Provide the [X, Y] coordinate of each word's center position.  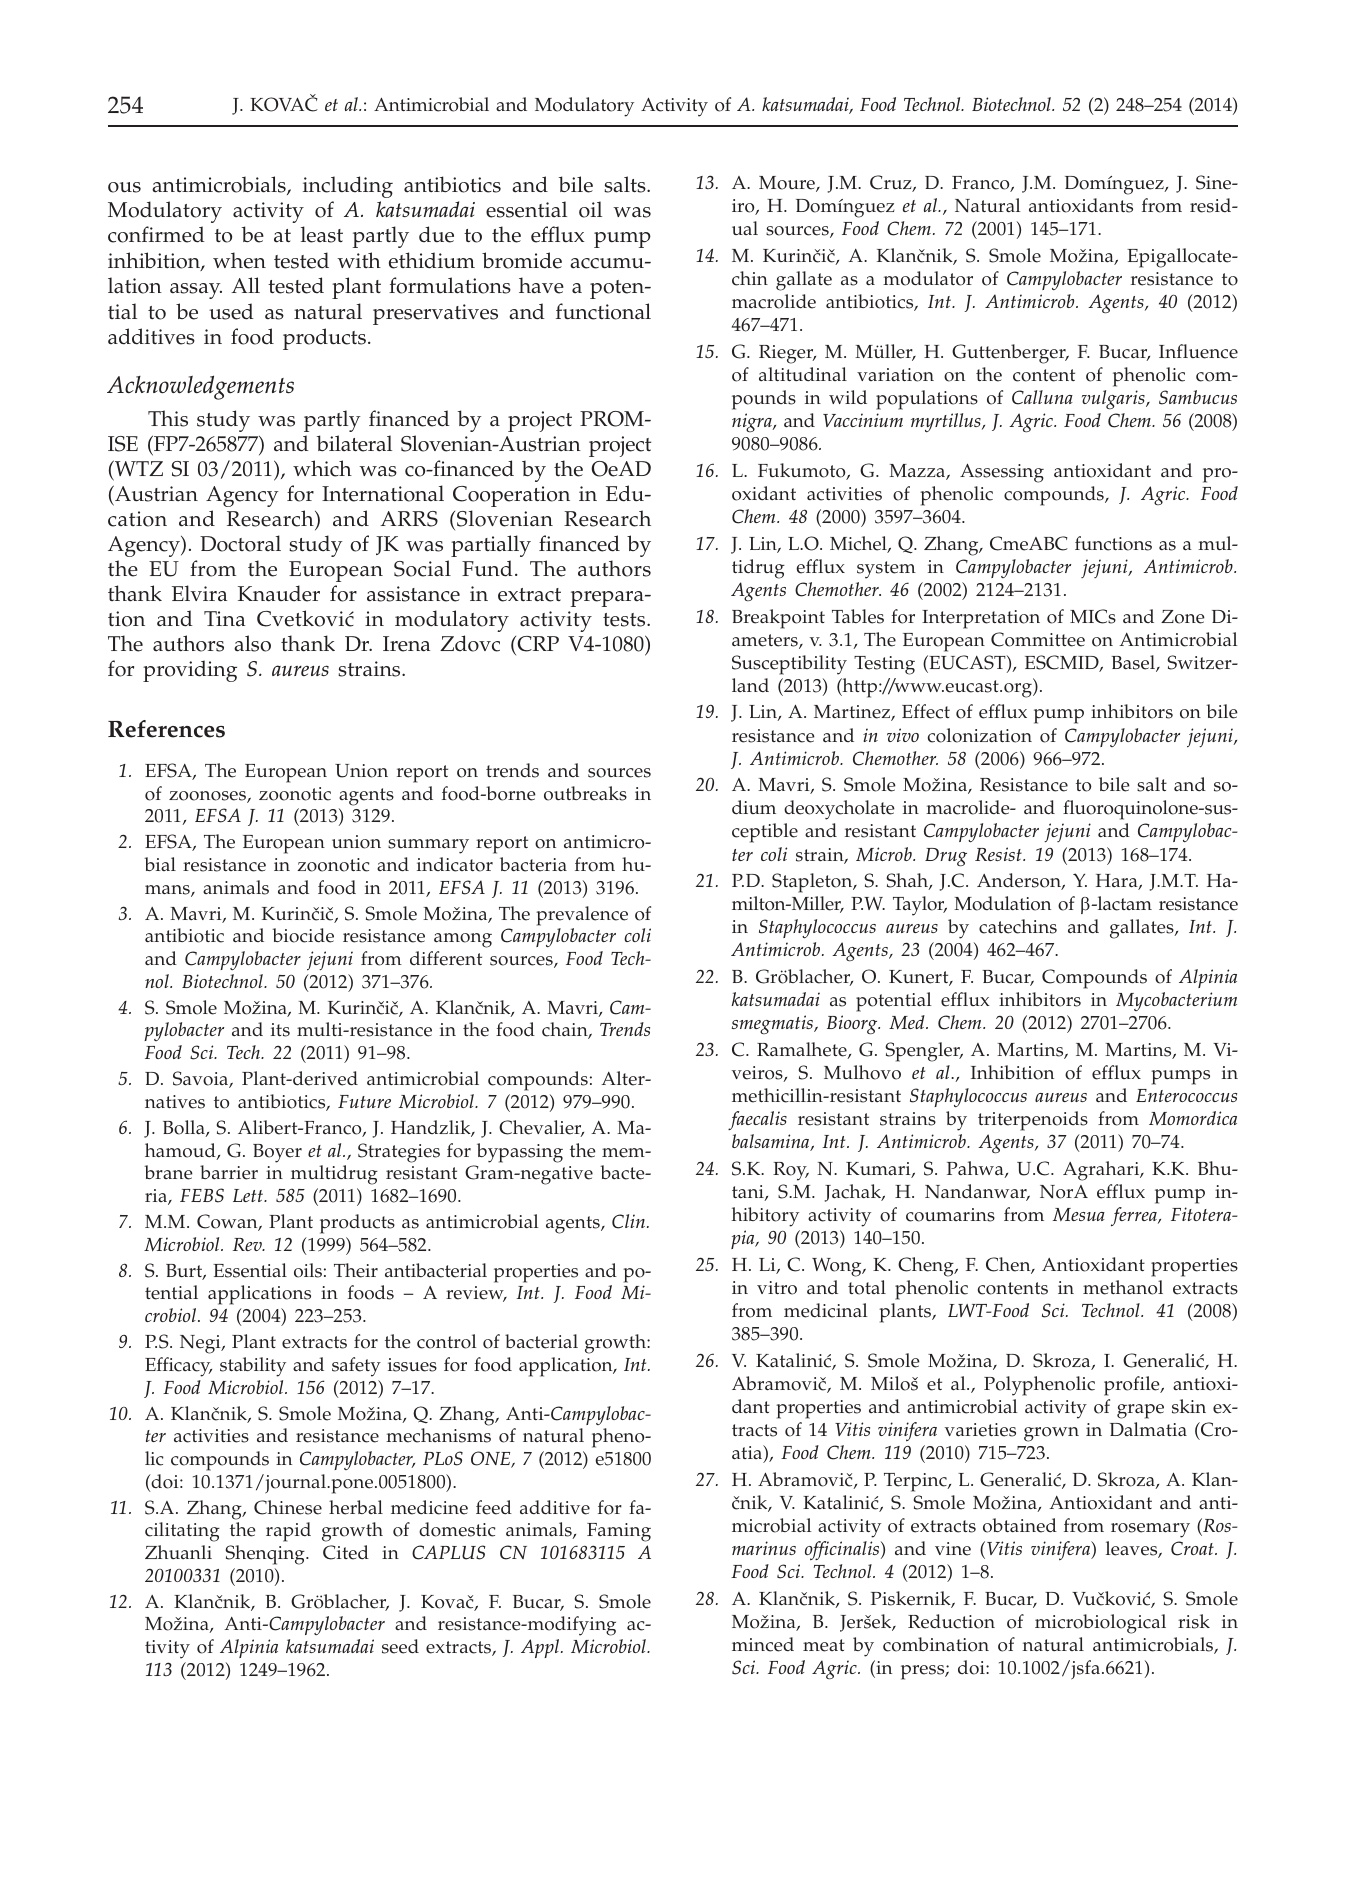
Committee [1038, 639]
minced [763, 1644]
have [541, 285]
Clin [630, 1221]
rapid [288, 1532]
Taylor [920, 906]
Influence [1198, 351]
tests [625, 620]
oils [308, 1270]
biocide [303, 935]
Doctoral [240, 543]
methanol [1123, 1287]
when [239, 260]
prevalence [582, 916]
